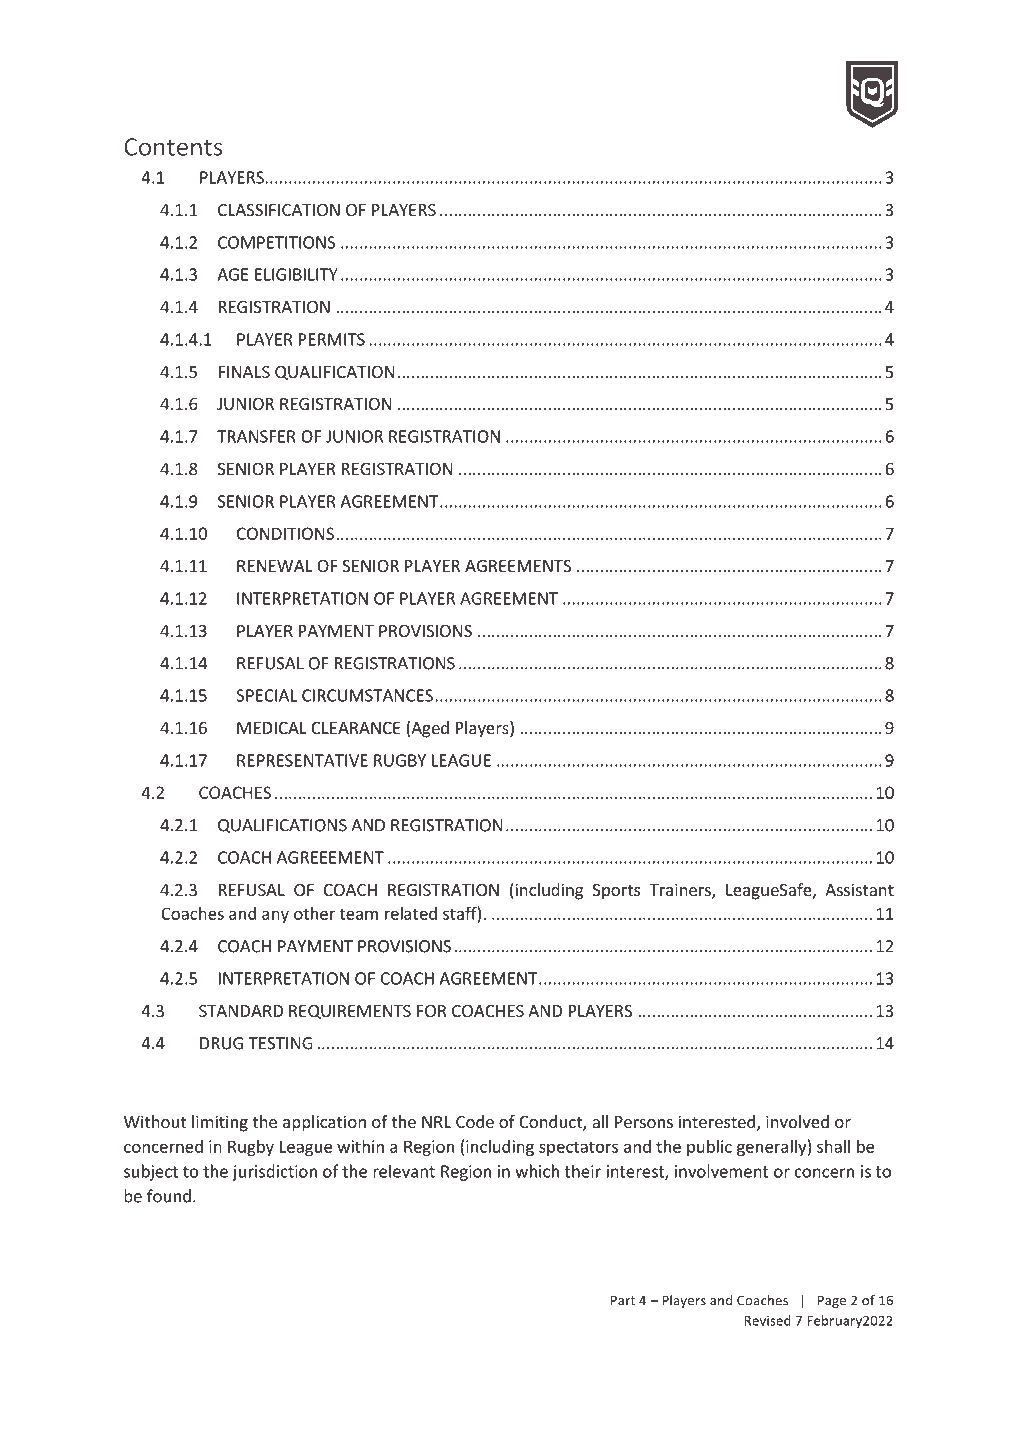 Image resolution: width=1018 pixels, height=1440 pixels. I want to click on Assistant, so click(859, 889).
